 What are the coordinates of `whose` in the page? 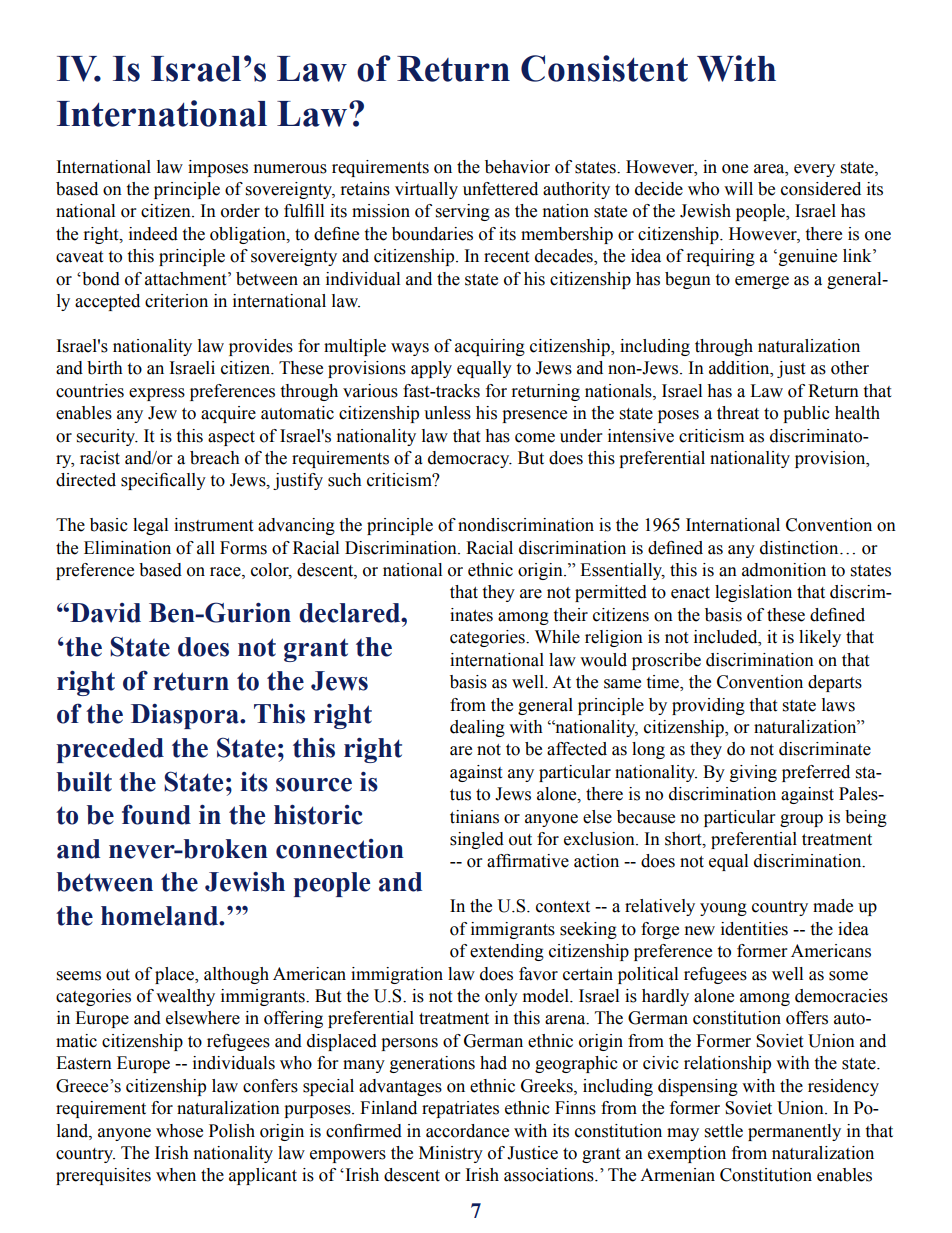 It's located at (179, 1131).
